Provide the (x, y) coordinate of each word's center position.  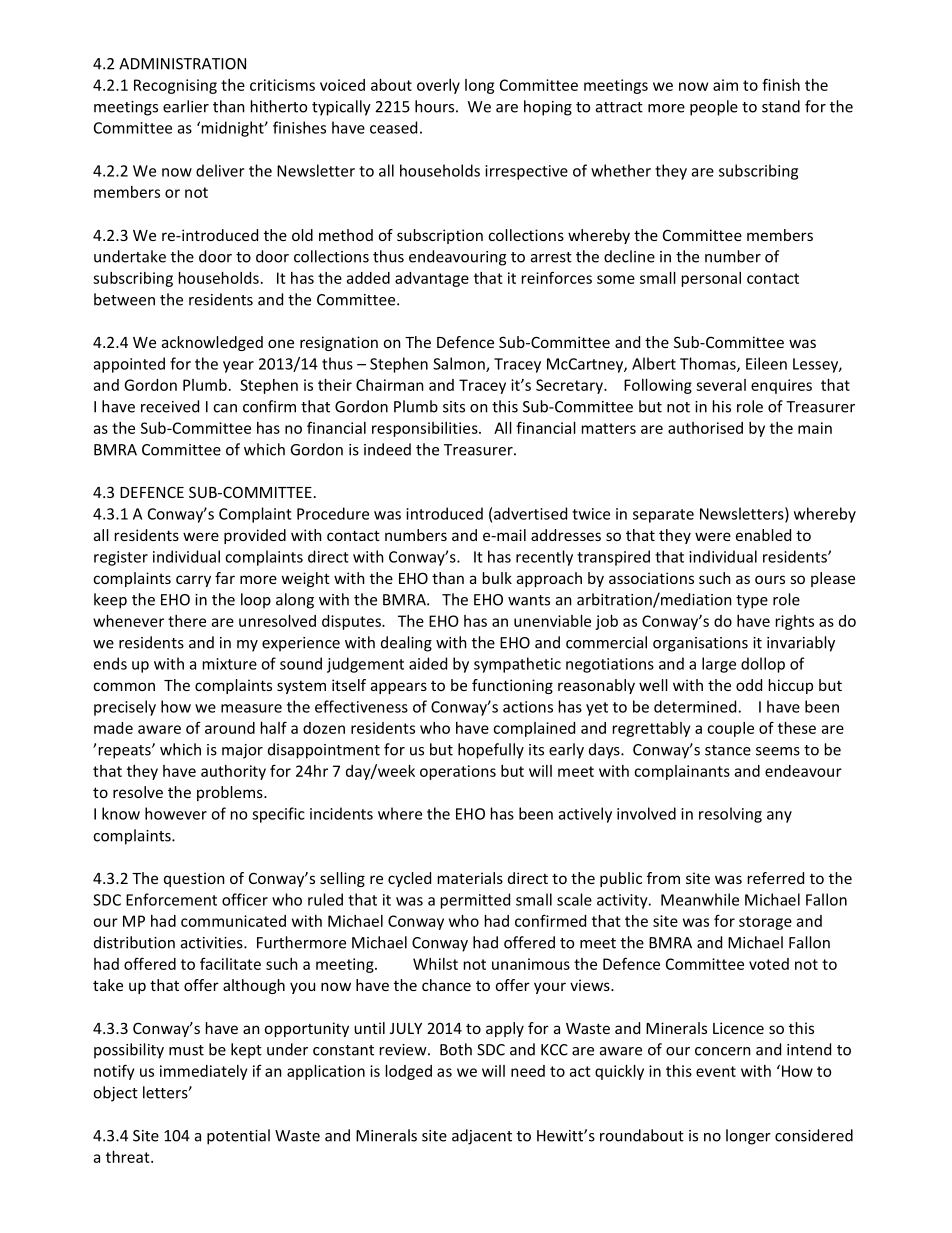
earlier (186, 106)
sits (454, 407)
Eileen (766, 363)
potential (238, 1137)
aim (725, 85)
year (238, 367)
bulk (497, 578)
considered (814, 1135)
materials (470, 878)
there (187, 621)
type (752, 602)
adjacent (482, 1137)
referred (776, 878)
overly (438, 86)
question (194, 879)
